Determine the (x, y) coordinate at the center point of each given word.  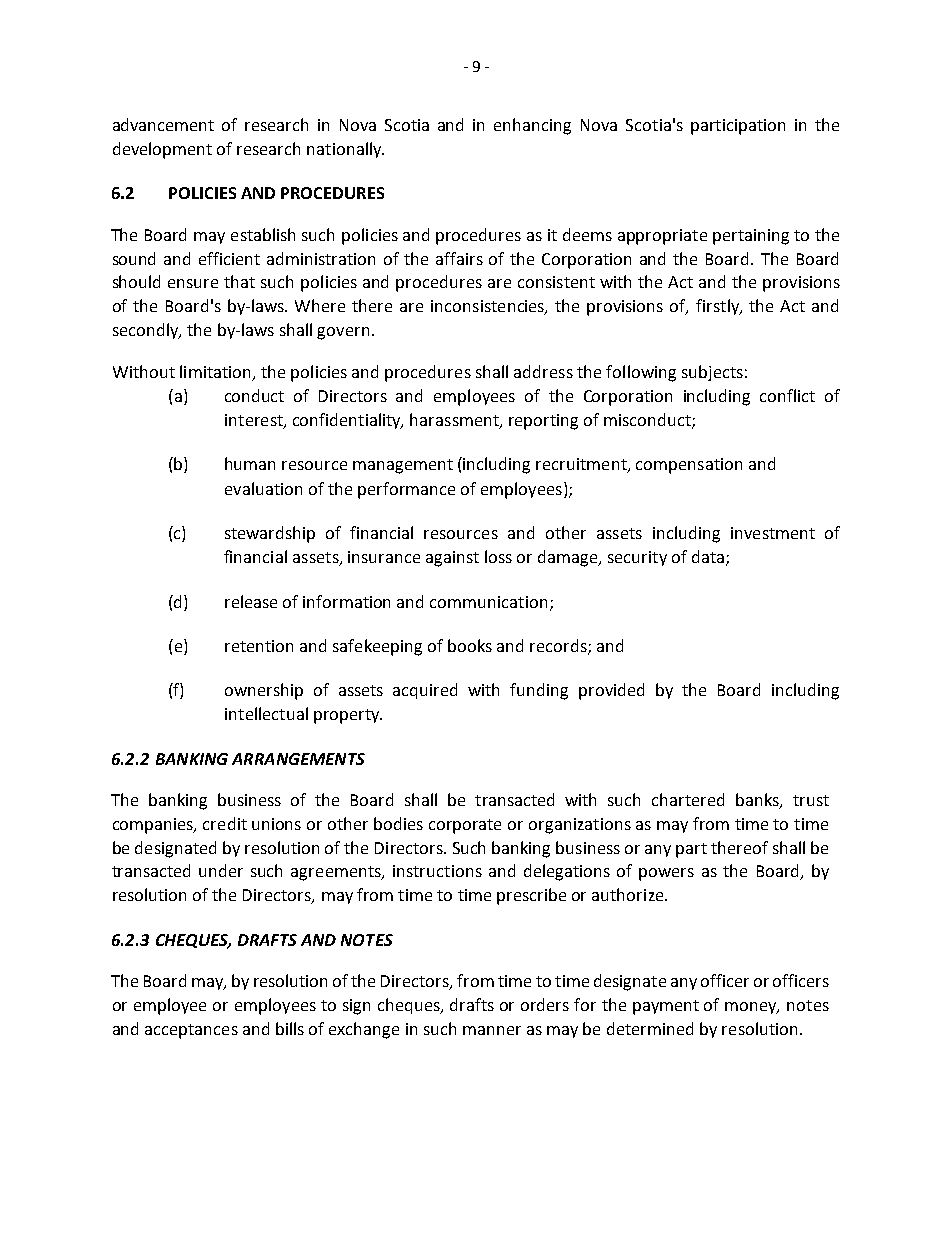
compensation (689, 466)
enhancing (532, 126)
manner (492, 1030)
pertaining (751, 237)
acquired (425, 691)
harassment (455, 421)
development (162, 150)
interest (255, 421)
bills (290, 1028)
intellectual (266, 713)
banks (758, 801)
